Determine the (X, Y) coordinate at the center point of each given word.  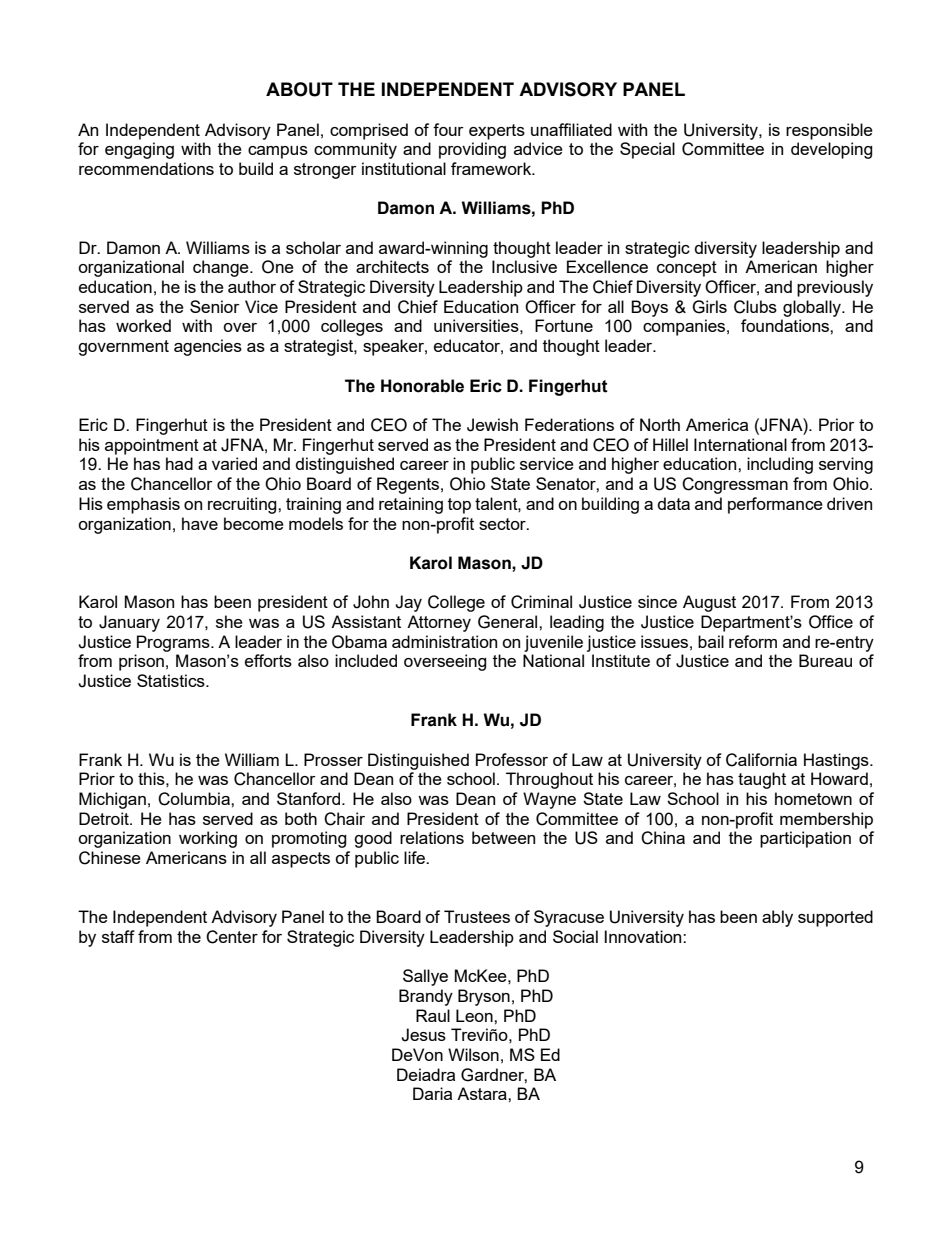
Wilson (473, 1054)
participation (805, 839)
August (709, 603)
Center (232, 937)
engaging (139, 150)
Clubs (755, 307)
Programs (174, 643)
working (208, 839)
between (503, 837)
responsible (829, 131)
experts (497, 132)
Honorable (422, 386)
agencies (208, 347)
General (509, 622)
